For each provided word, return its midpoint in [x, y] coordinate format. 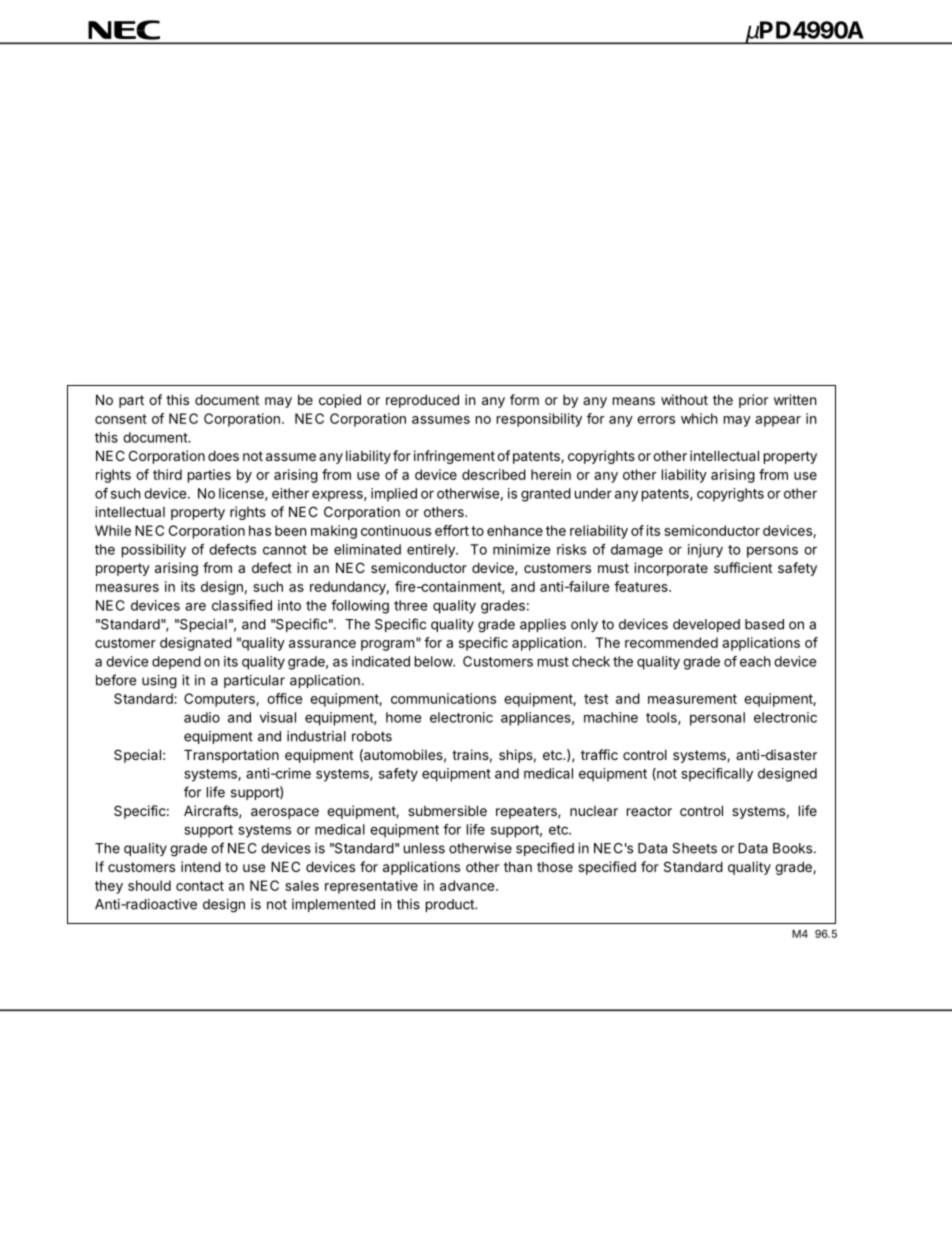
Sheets [694, 848]
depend [176, 663]
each [755, 661]
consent [121, 419]
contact [200, 886]
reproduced [422, 401]
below [434, 661]
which [699, 418]
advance [467, 885]
